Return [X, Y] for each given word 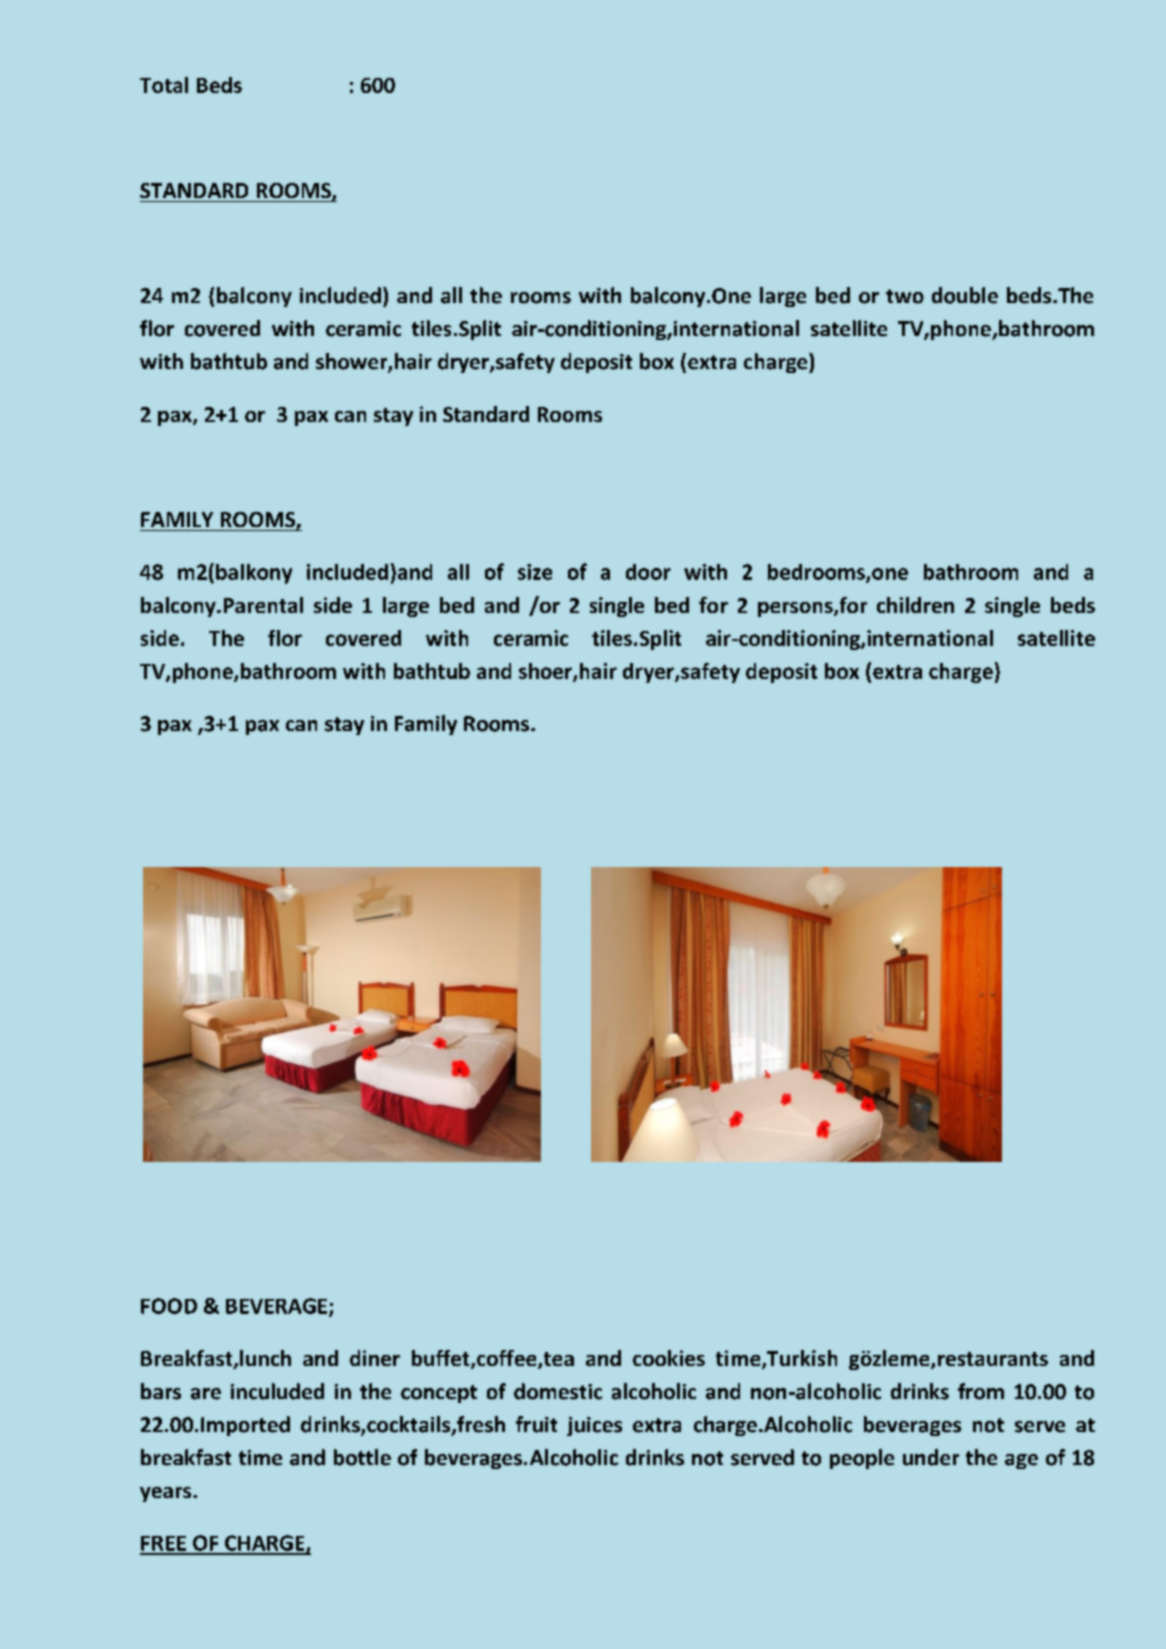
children [915, 605]
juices [594, 1426]
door [648, 572]
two [905, 296]
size [535, 572]
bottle [362, 1457]
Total [164, 85]
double [965, 295]
